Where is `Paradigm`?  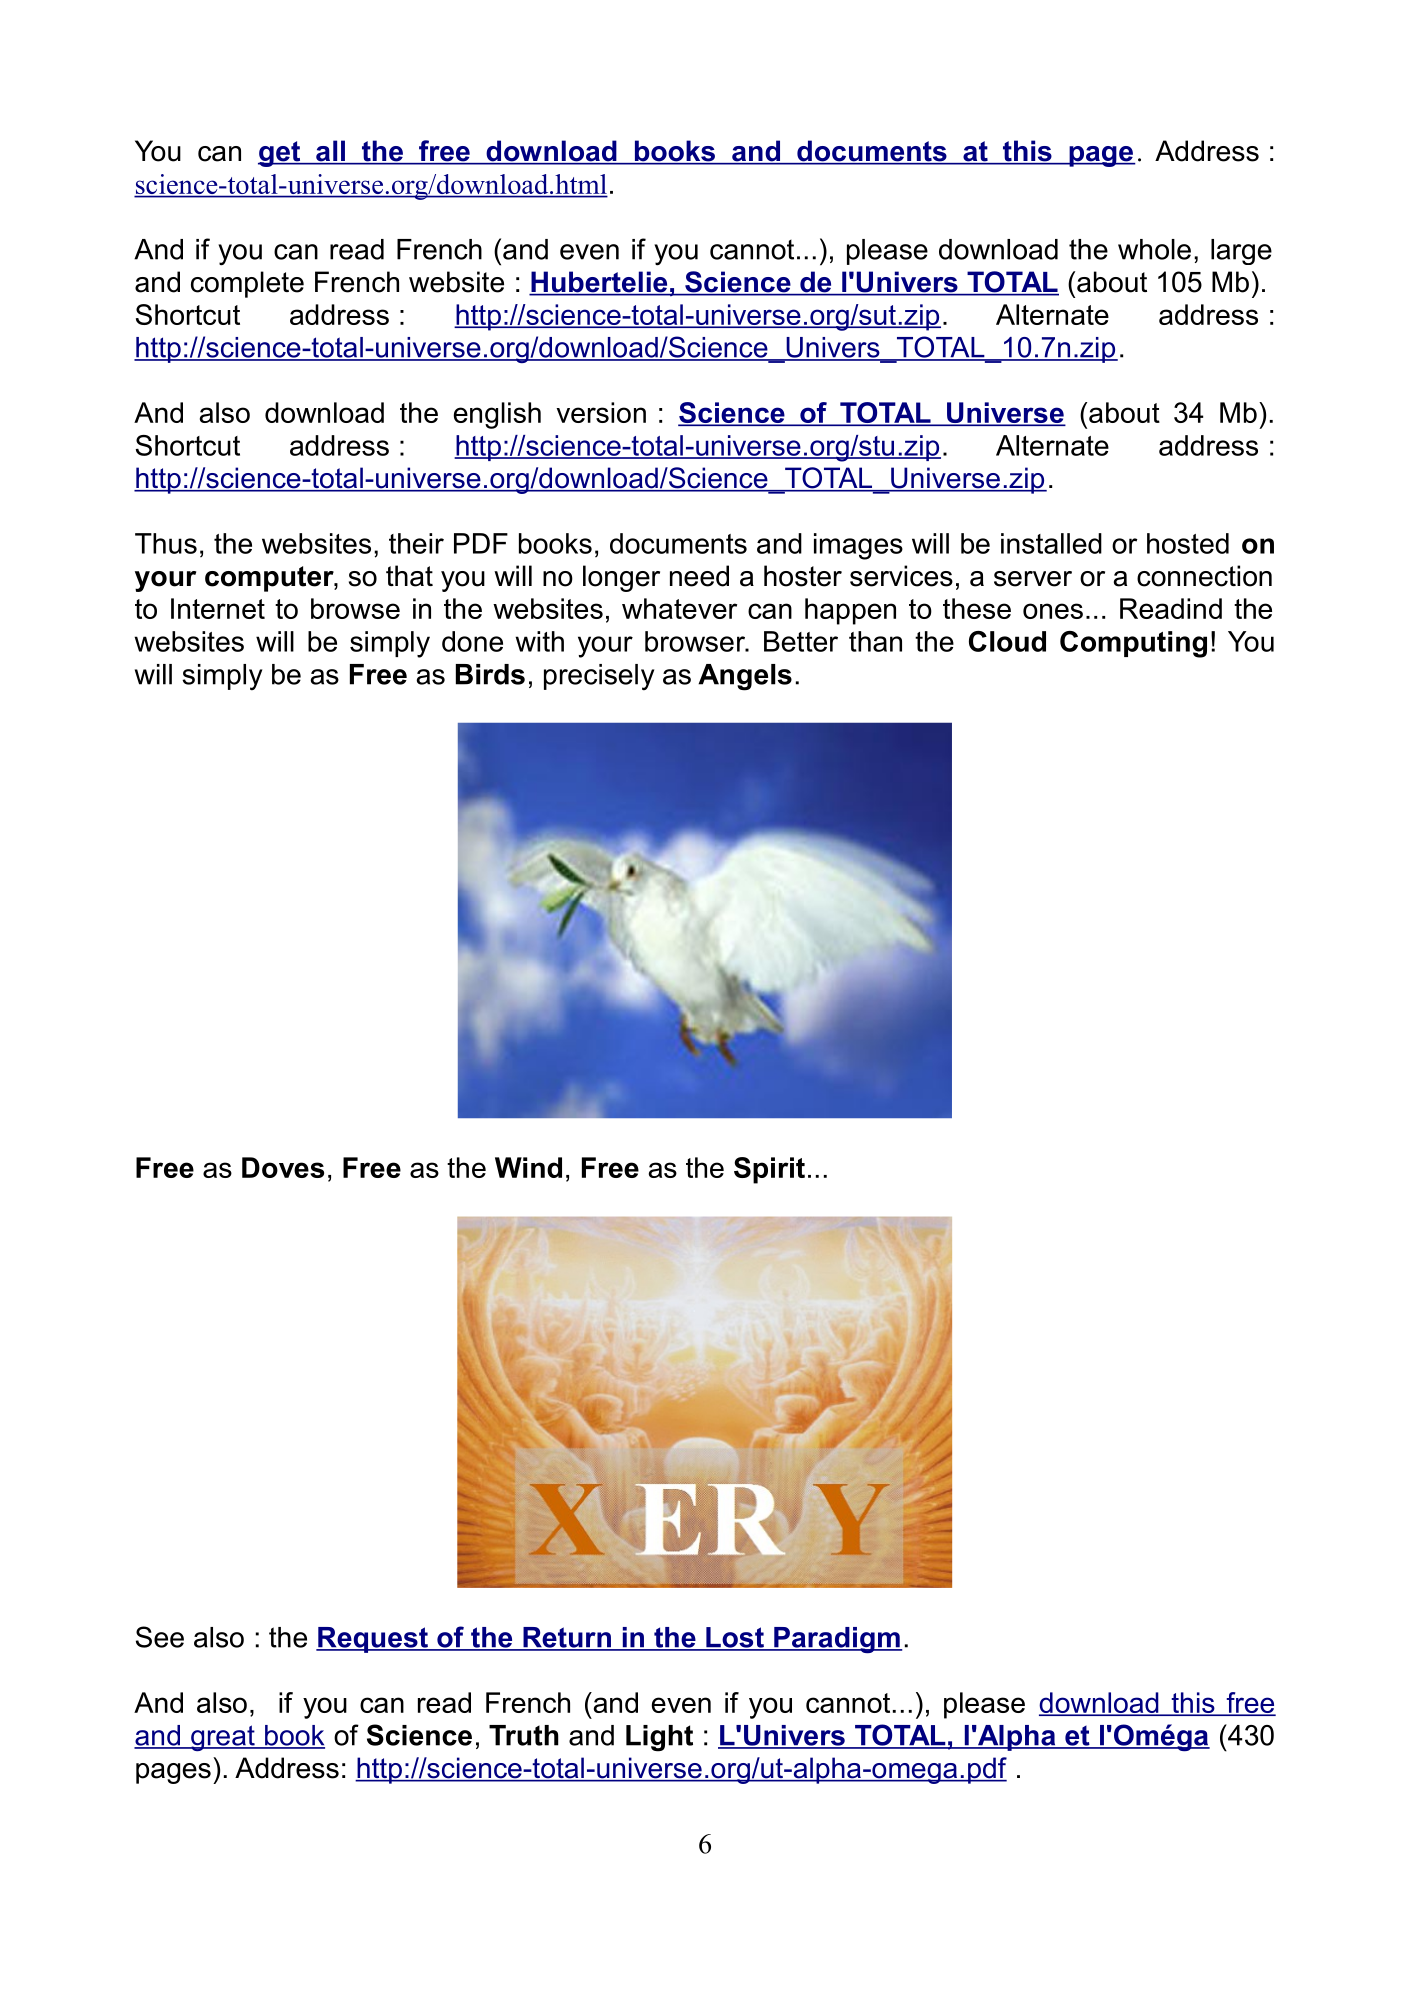 Paradigm is located at coordinates (837, 1640).
